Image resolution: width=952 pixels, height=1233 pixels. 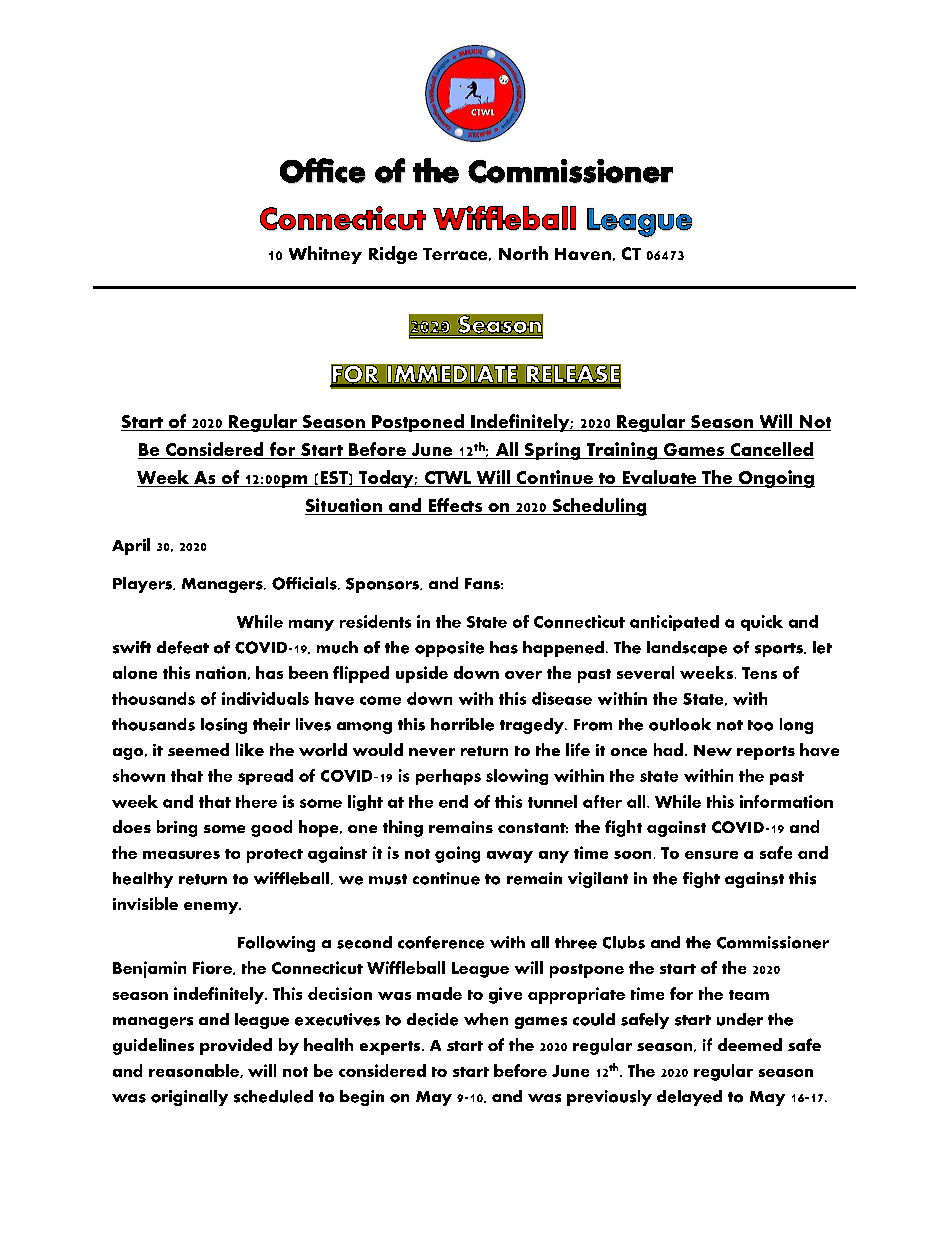 I want to click on reasonable, so click(x=195, y=1071).
